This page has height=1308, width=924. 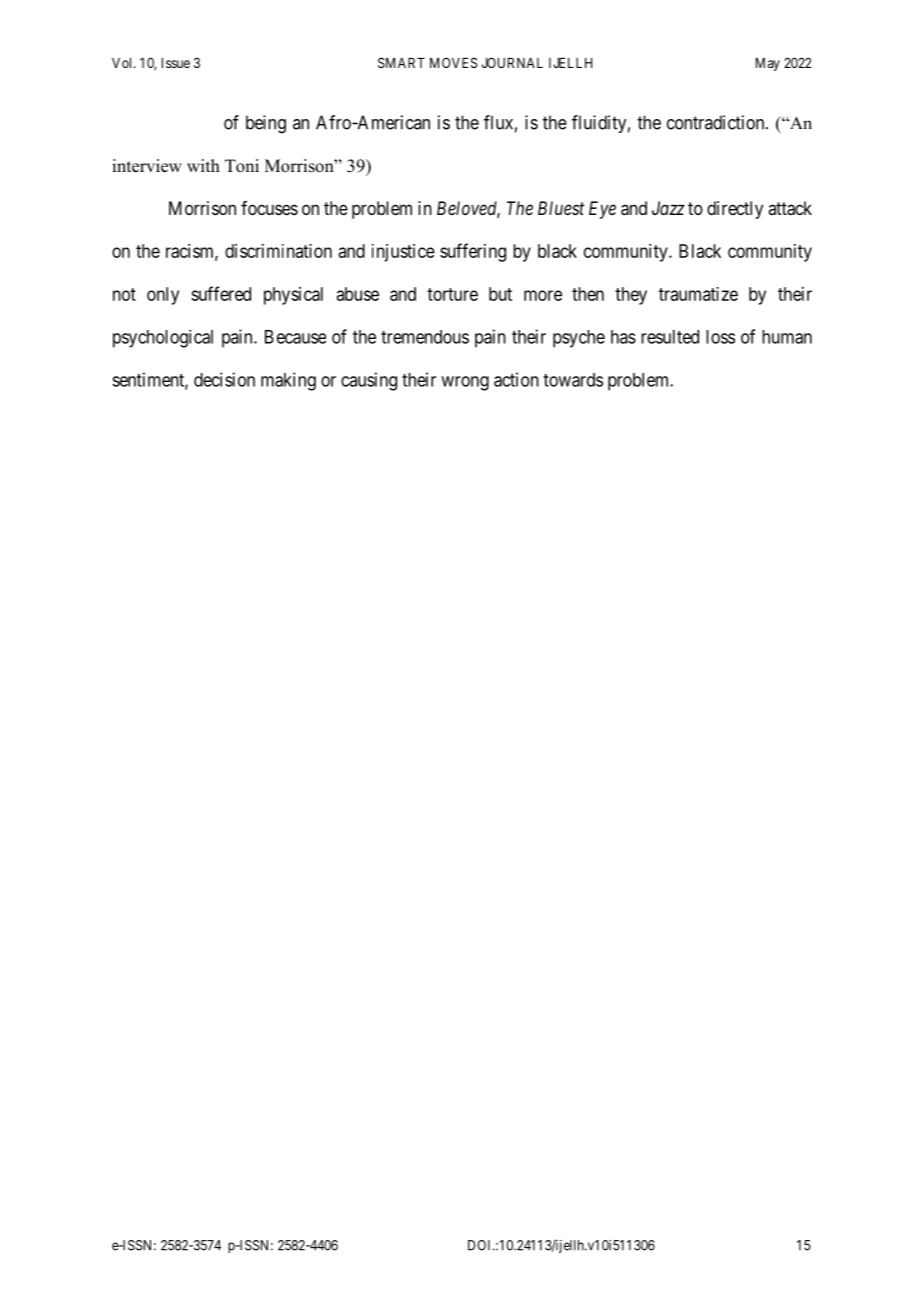 What do you see at coordinates (224, 379) in the page?
I see `decision` at bounding box center [224, 379].
